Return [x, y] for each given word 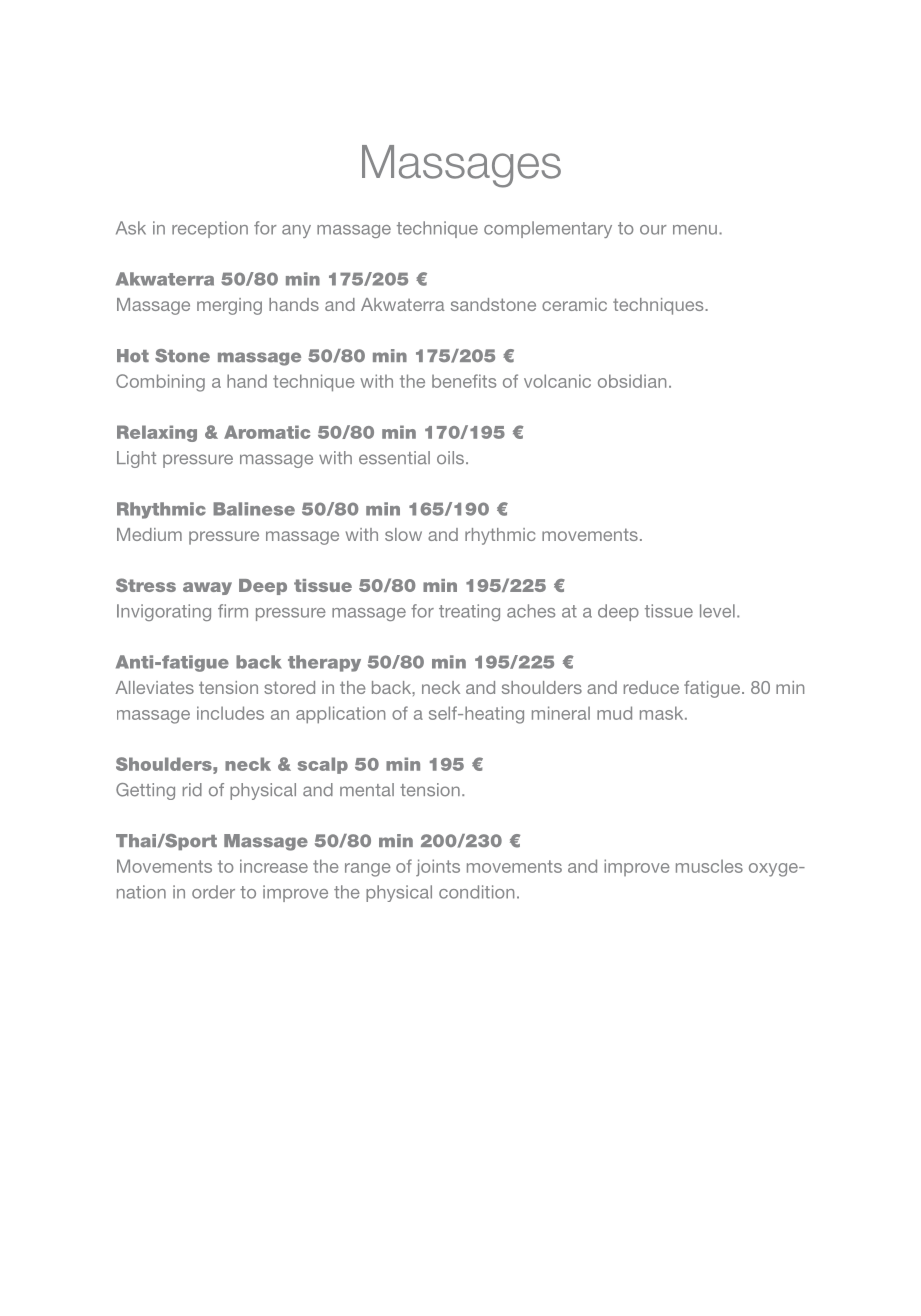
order [213, 892]
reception [210, 229]
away [207, 588]
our [653, 230]
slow [403, 534]
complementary [548, 229]
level [717, 611]
